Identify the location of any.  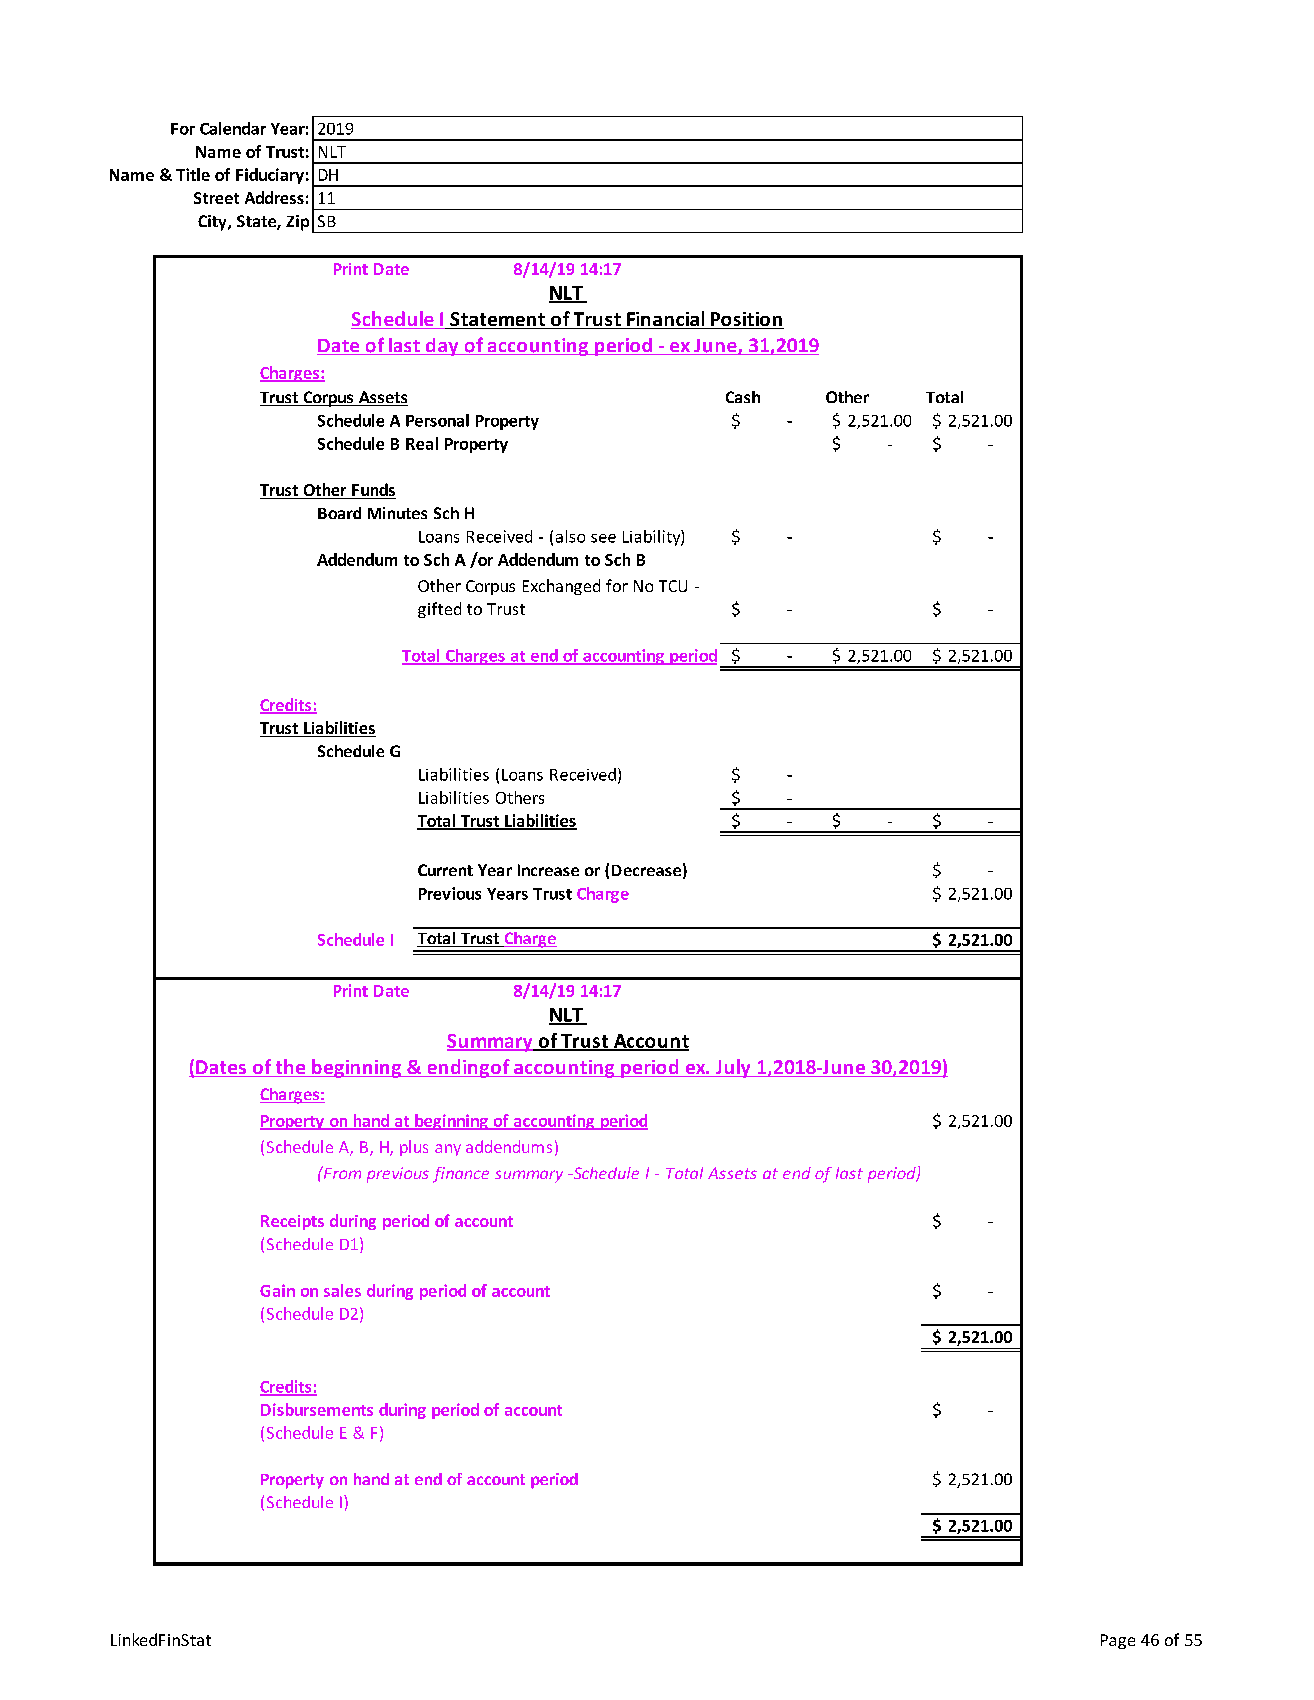
(448, 1150).
